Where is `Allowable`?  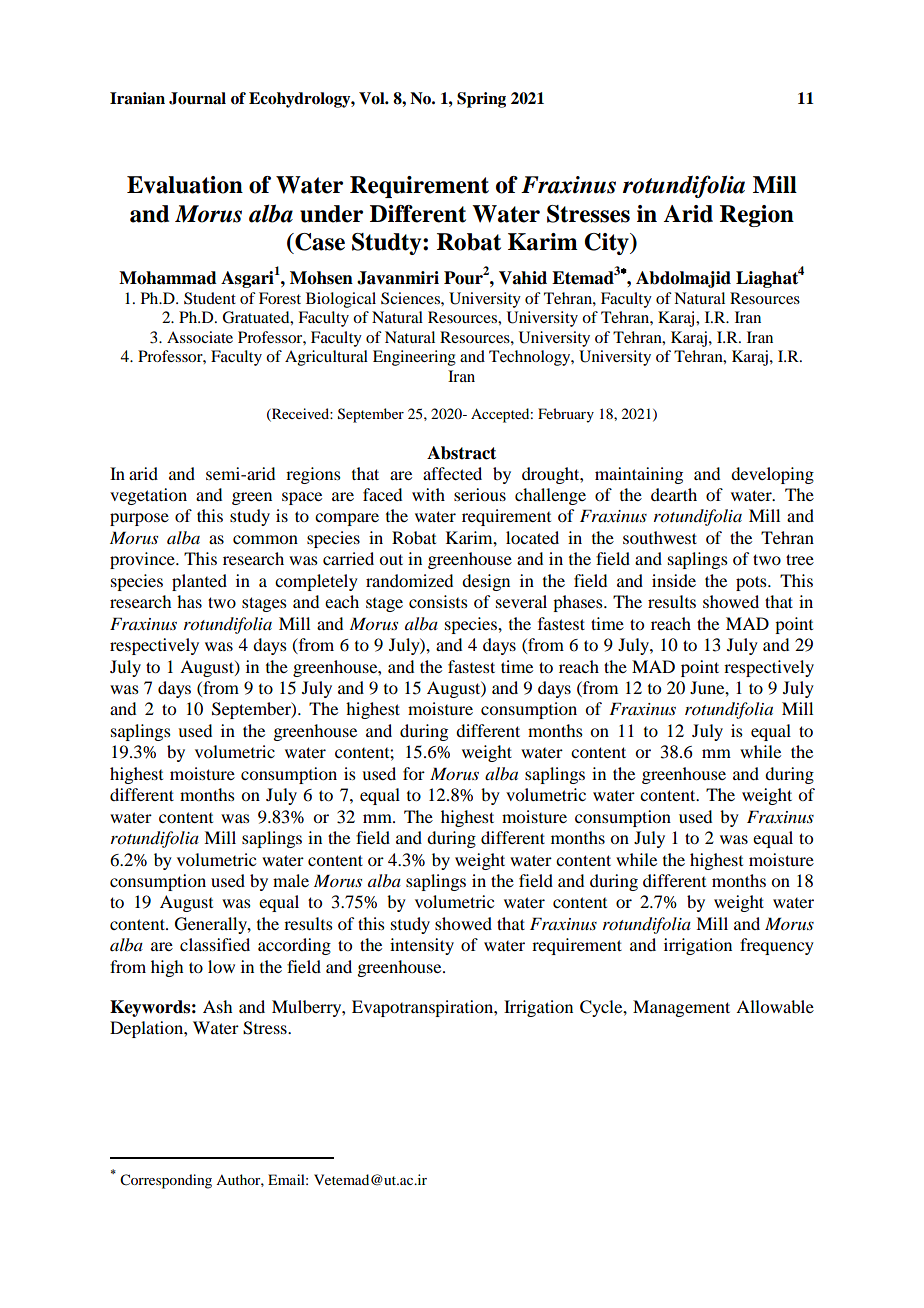
Allowable is located at coordinates (775, 1006).
